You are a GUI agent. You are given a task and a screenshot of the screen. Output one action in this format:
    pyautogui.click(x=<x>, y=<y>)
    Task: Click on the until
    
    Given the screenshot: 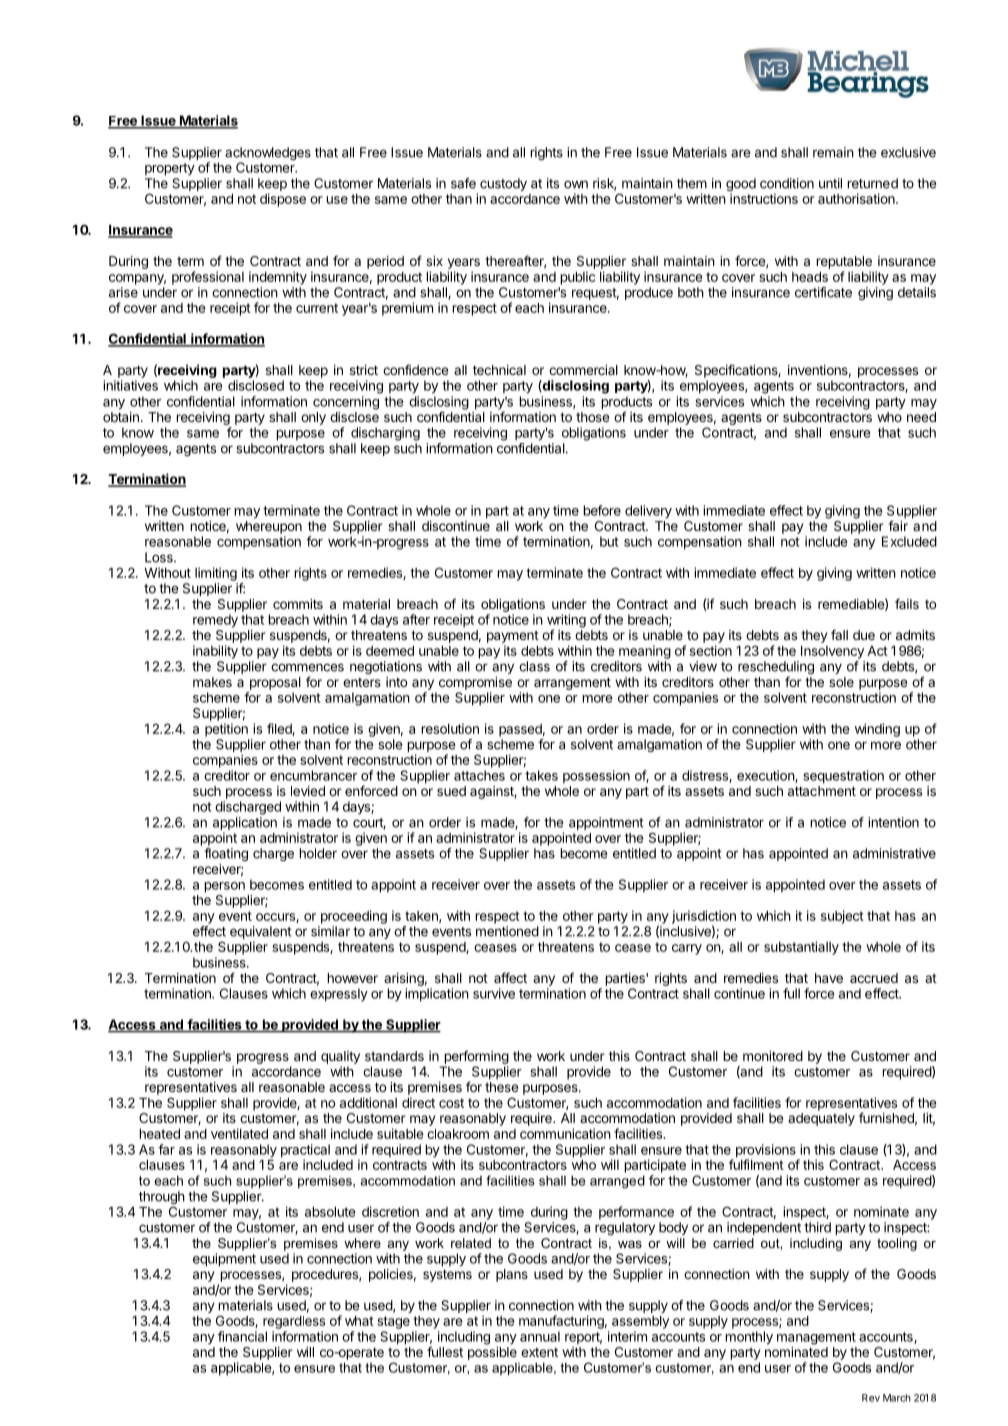 What is the action you would take?
    pyautogui.click(x=830, y=183)
